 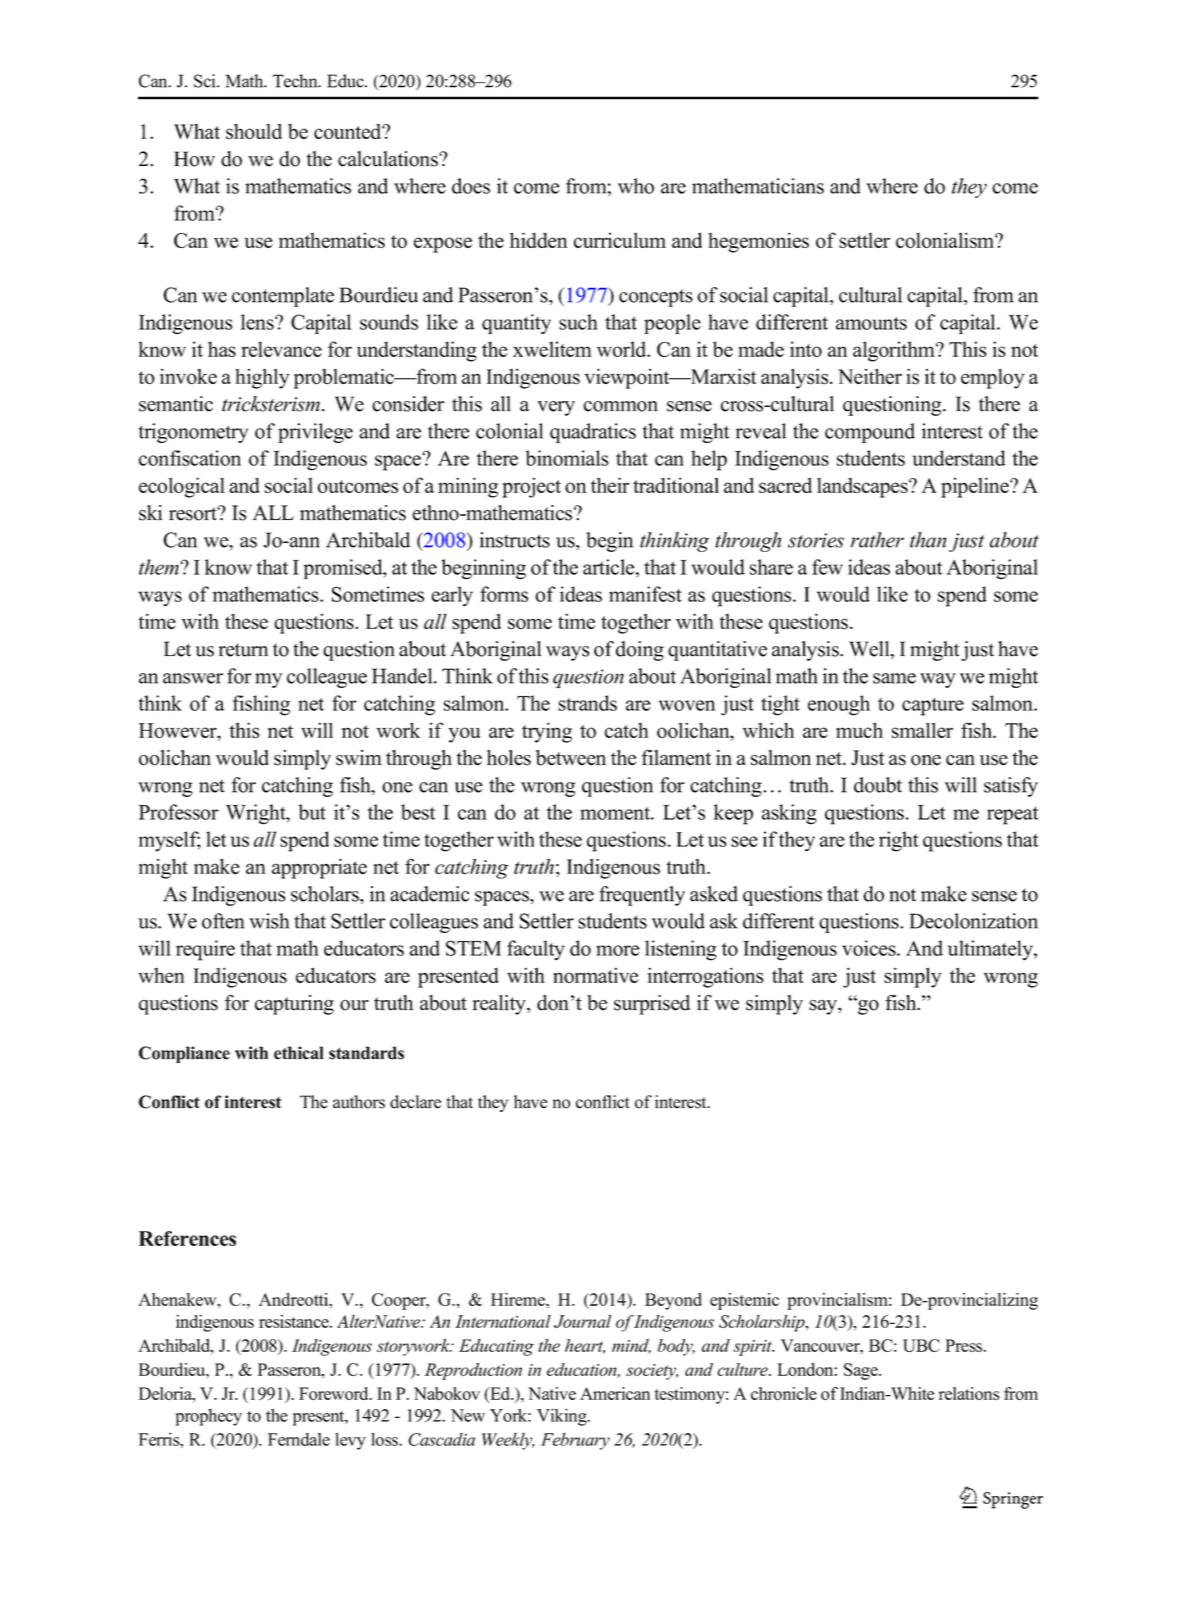 What do you see at coordinates (312, 812) in the image?
I see `but` at bounding box center [312, 812].
